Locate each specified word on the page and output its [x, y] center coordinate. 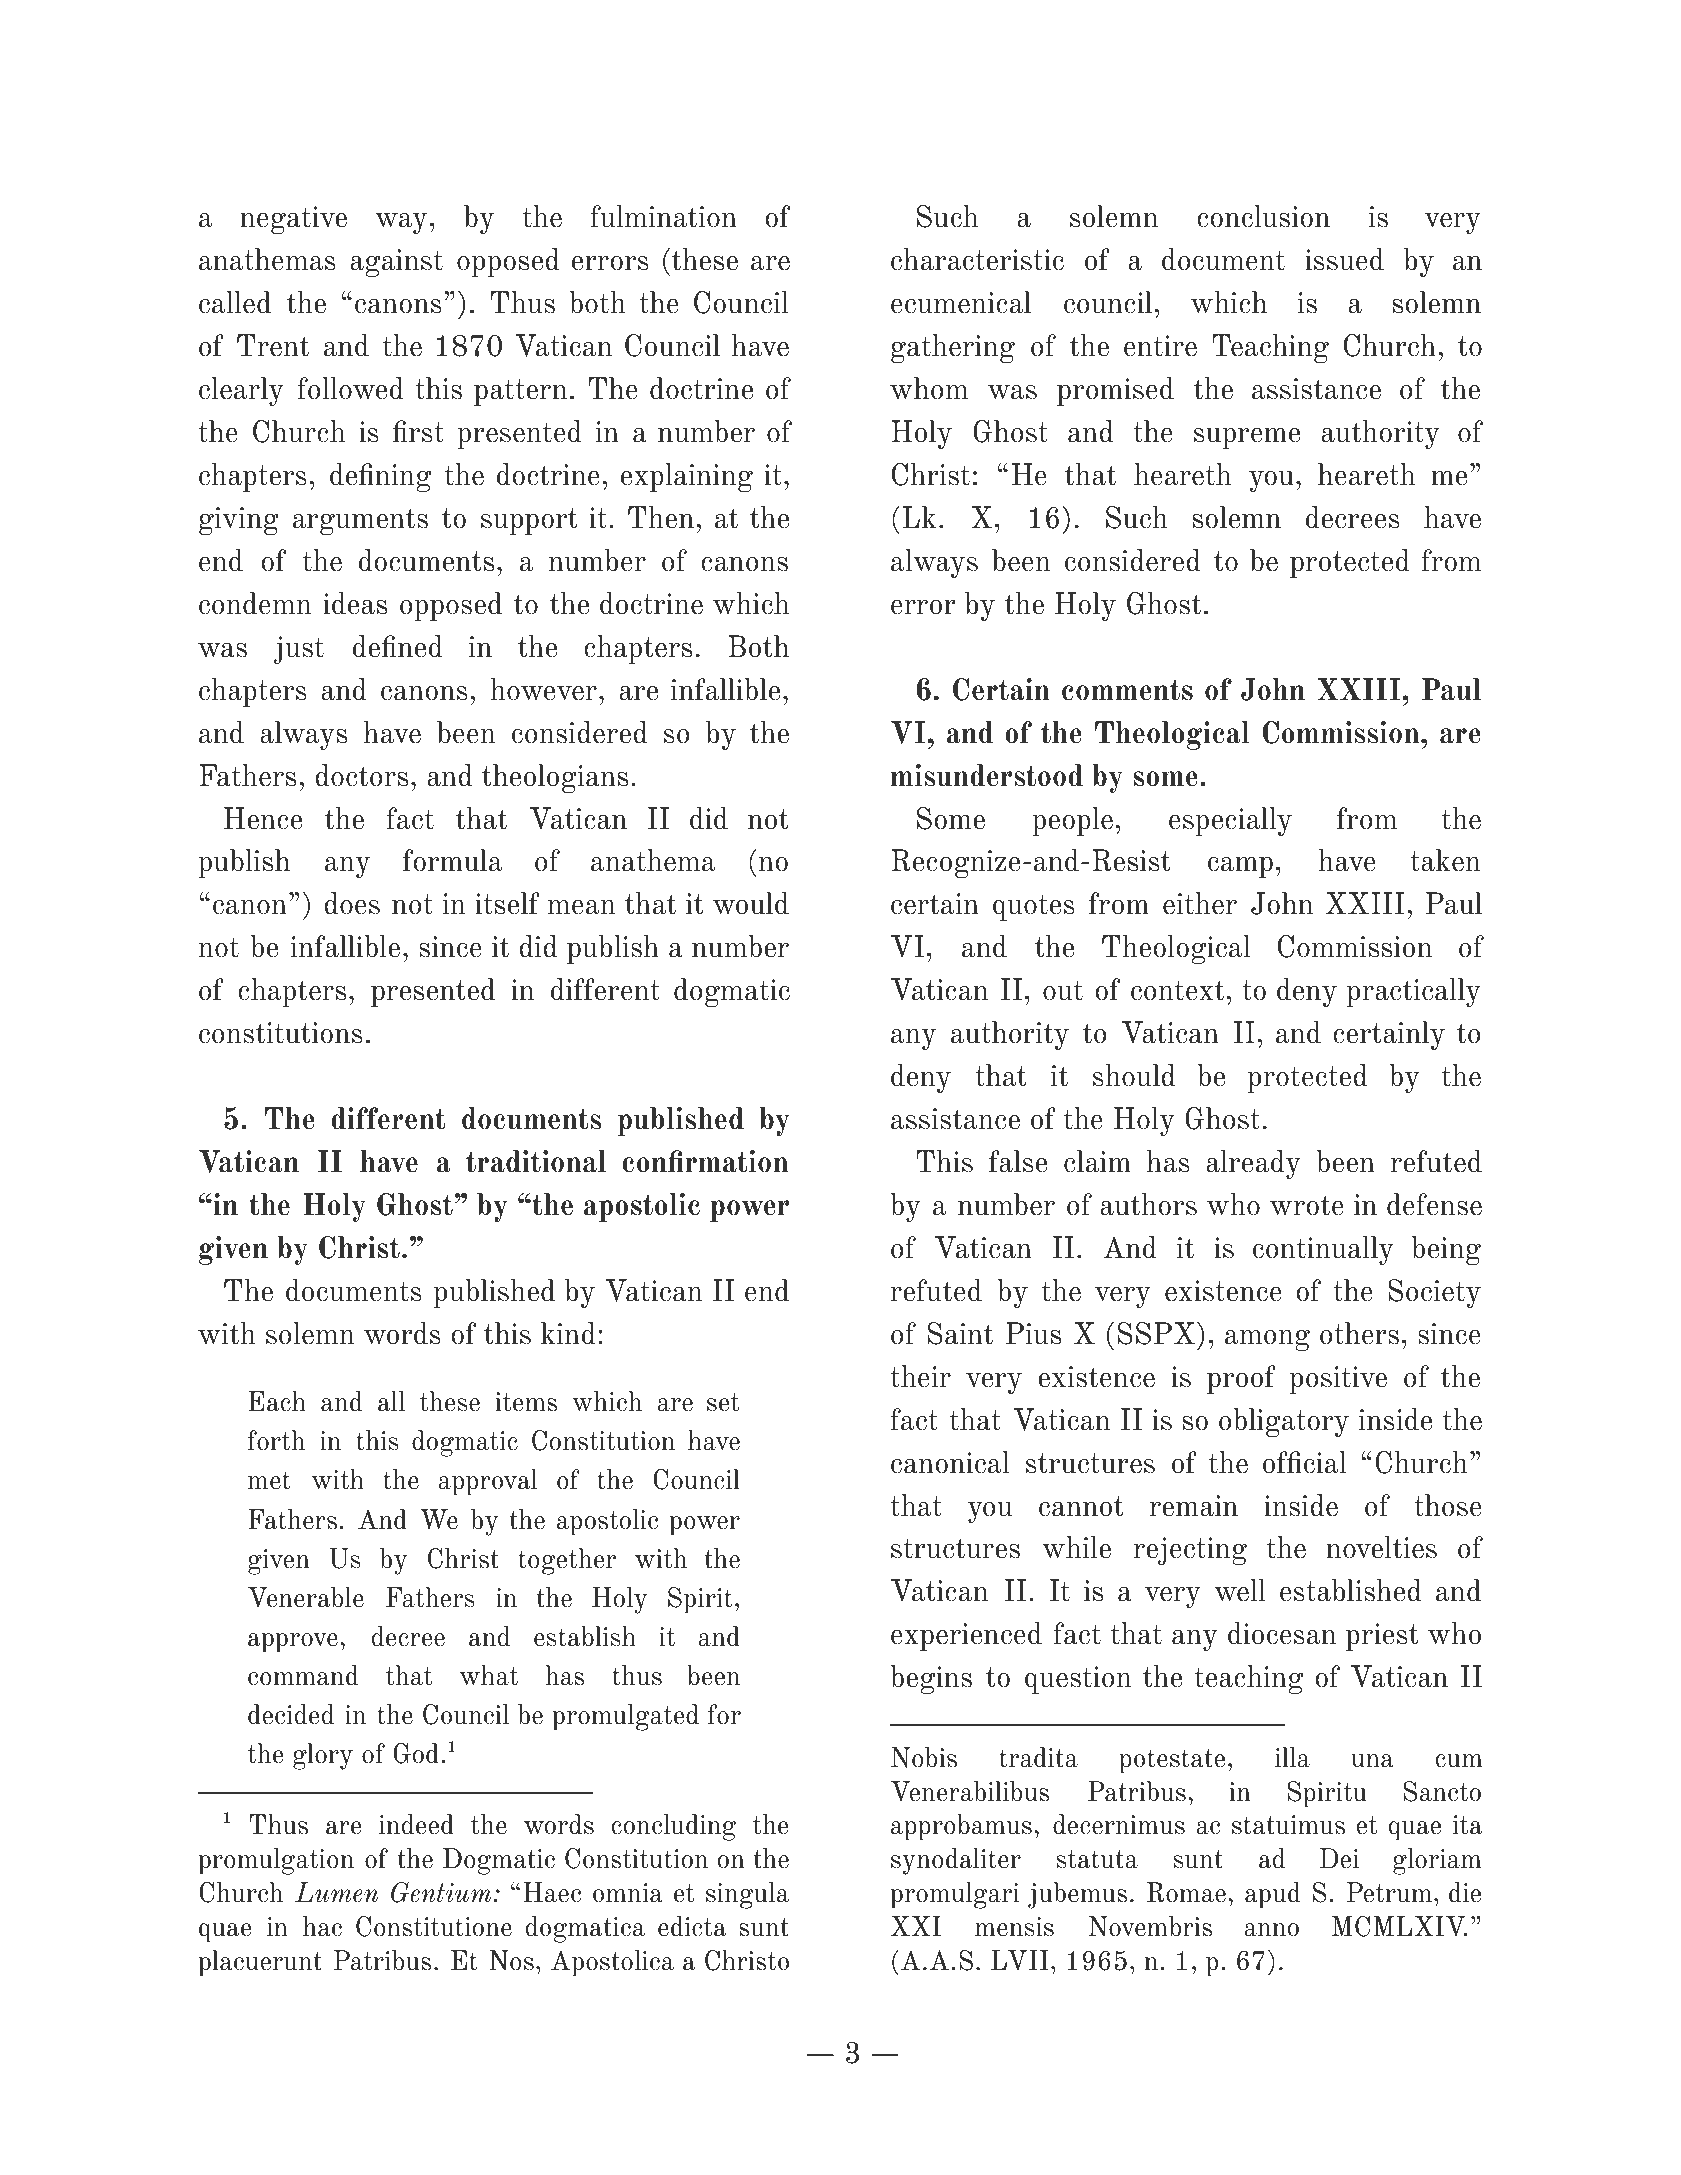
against [396, 263]
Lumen [336, 1892]
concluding [674, 1827]
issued [1344, 259]
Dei [1339, 1858]
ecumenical [961, 302]
